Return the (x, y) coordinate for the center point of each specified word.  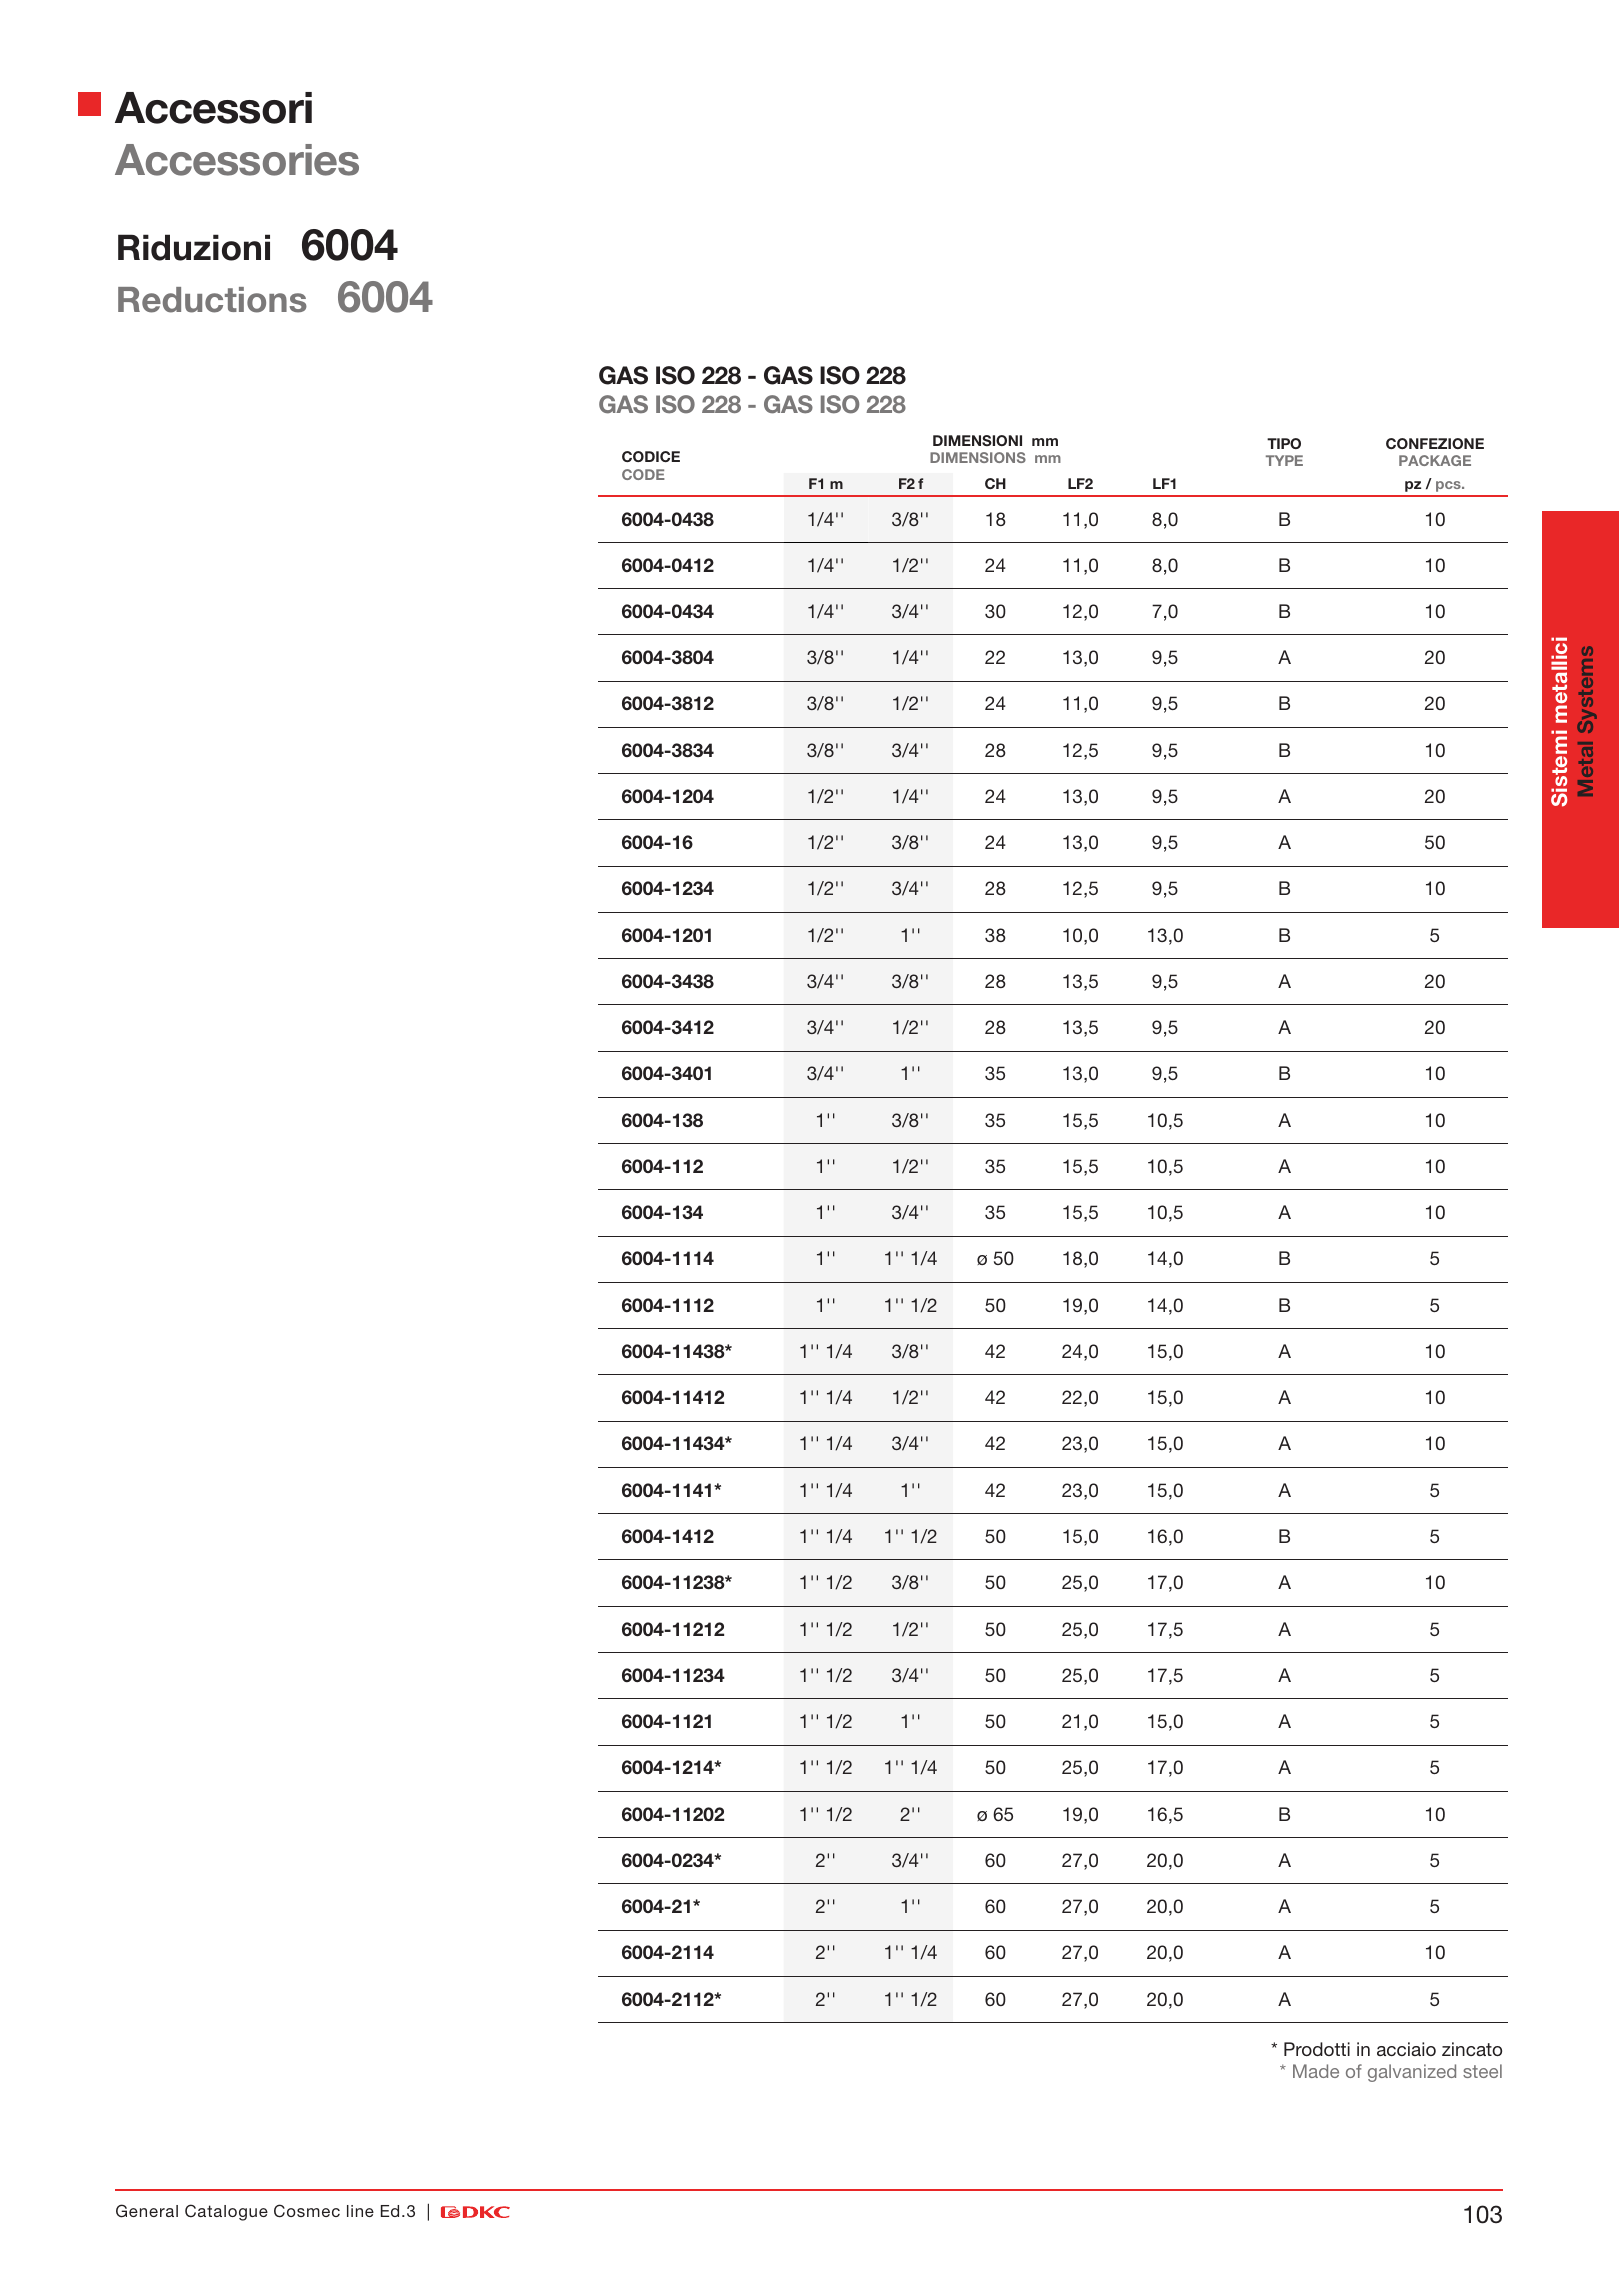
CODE (643, 474)
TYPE (1284, 460)
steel (1482, 2071)
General (147, 2211)
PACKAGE (1435, 460)
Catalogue (226, 2212)
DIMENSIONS (978, 457)
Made (1316, 2071)
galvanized (1412, 2073)
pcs (1449, 486)
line (360, 2211)
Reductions (212, 300)
